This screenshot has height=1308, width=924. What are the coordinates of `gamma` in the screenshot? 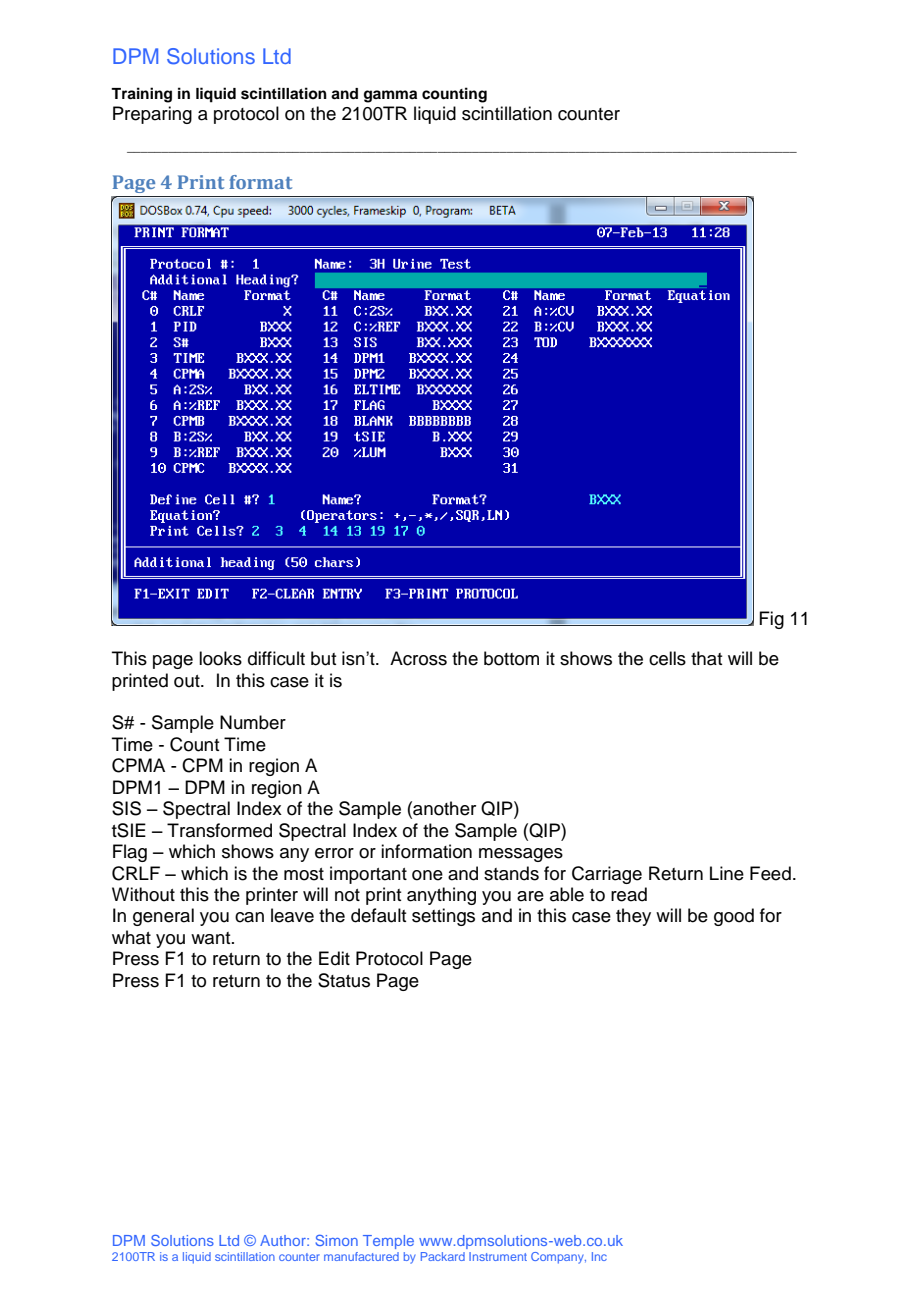 It's located at (390, 96).
